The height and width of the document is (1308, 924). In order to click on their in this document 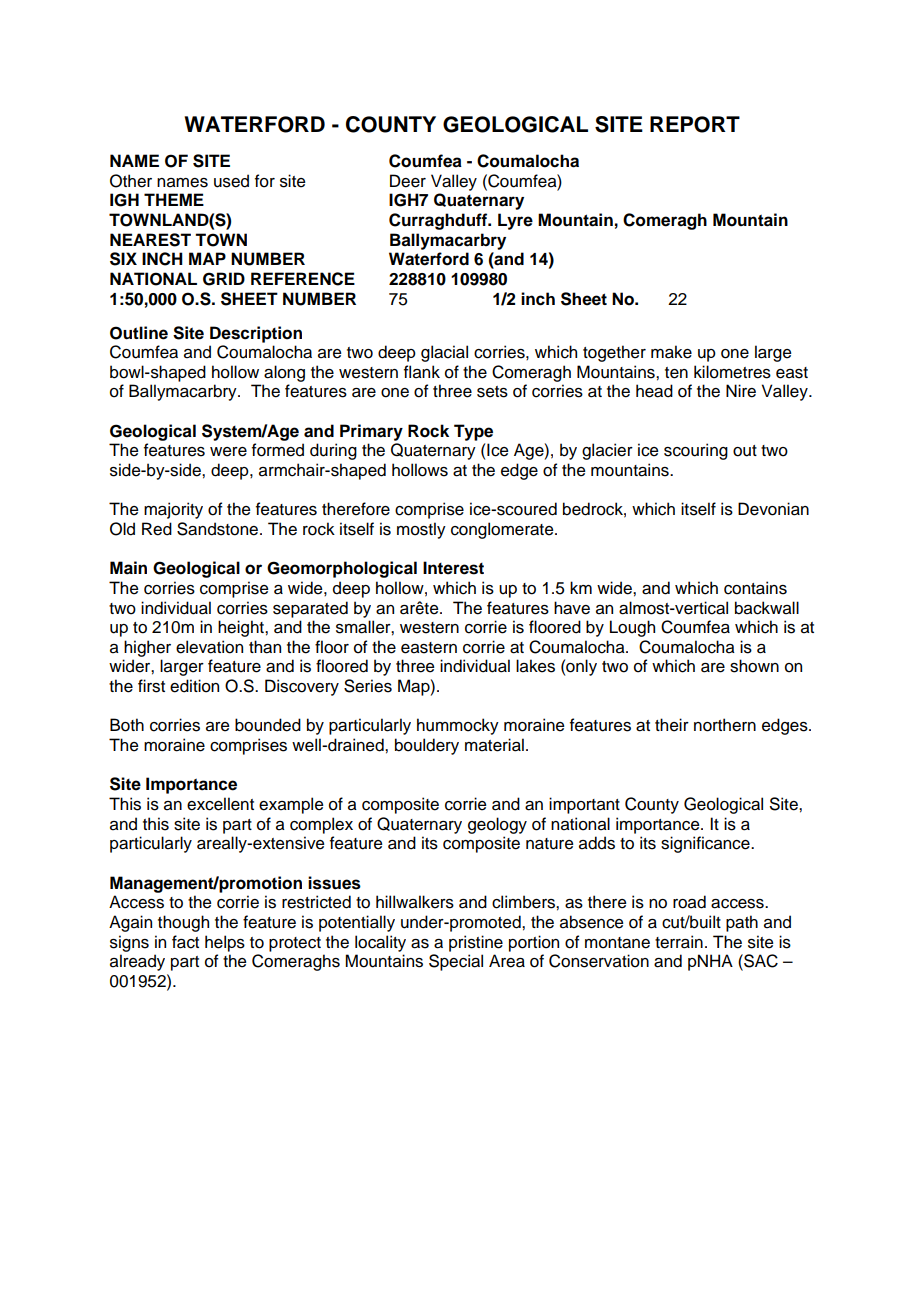, I will do `click(672, 725)`.
